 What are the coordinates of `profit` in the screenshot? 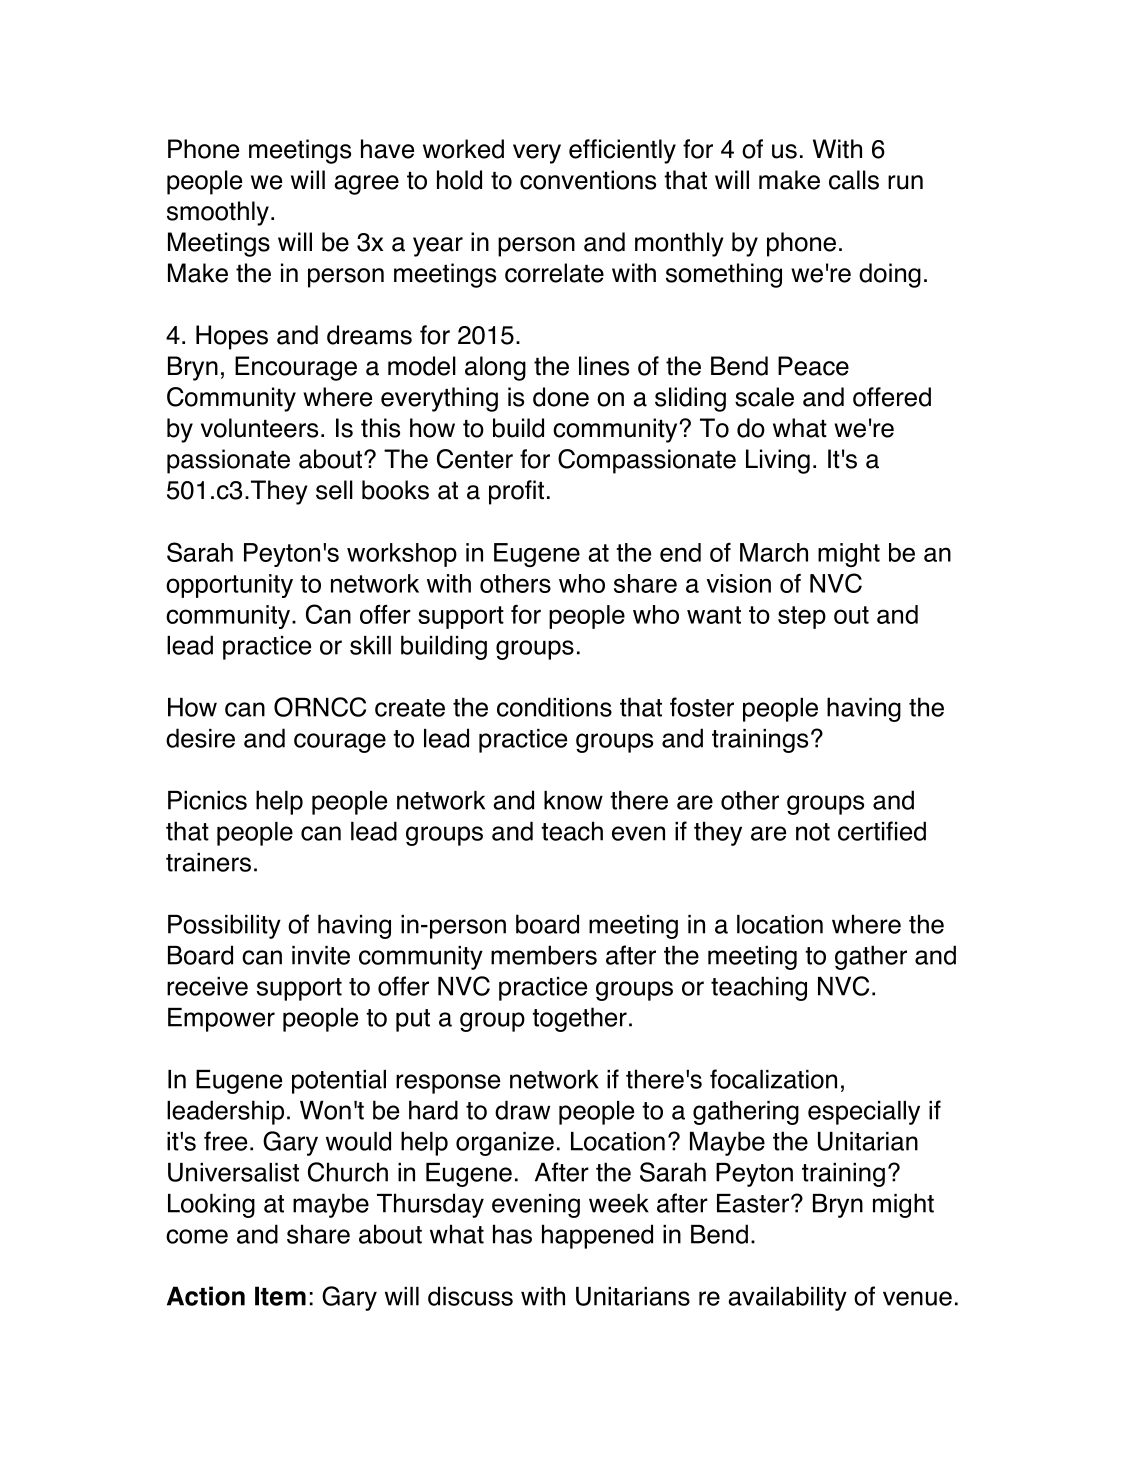 It's located at (516, 492).
